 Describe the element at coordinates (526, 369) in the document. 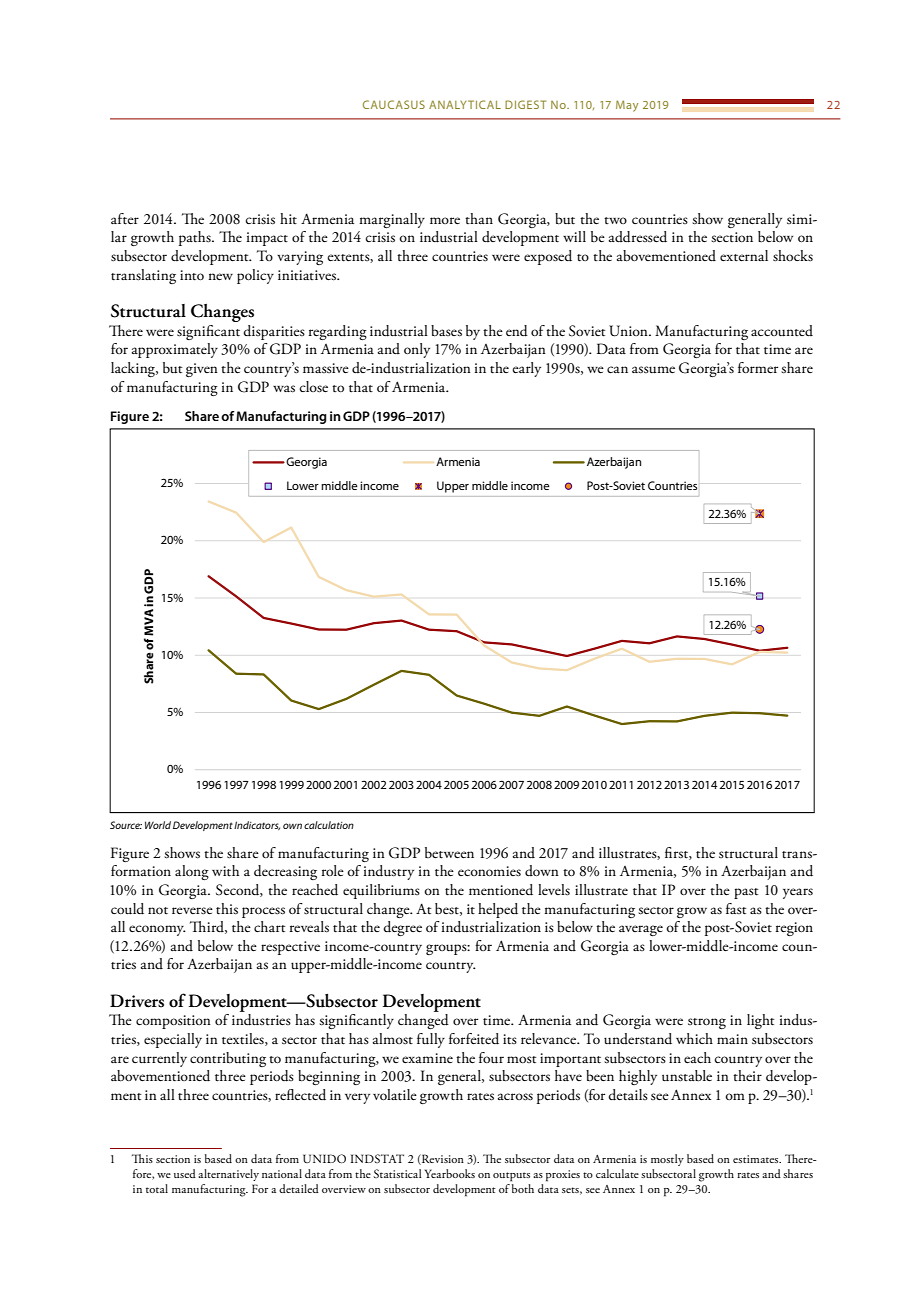

I see `early` at that location.
